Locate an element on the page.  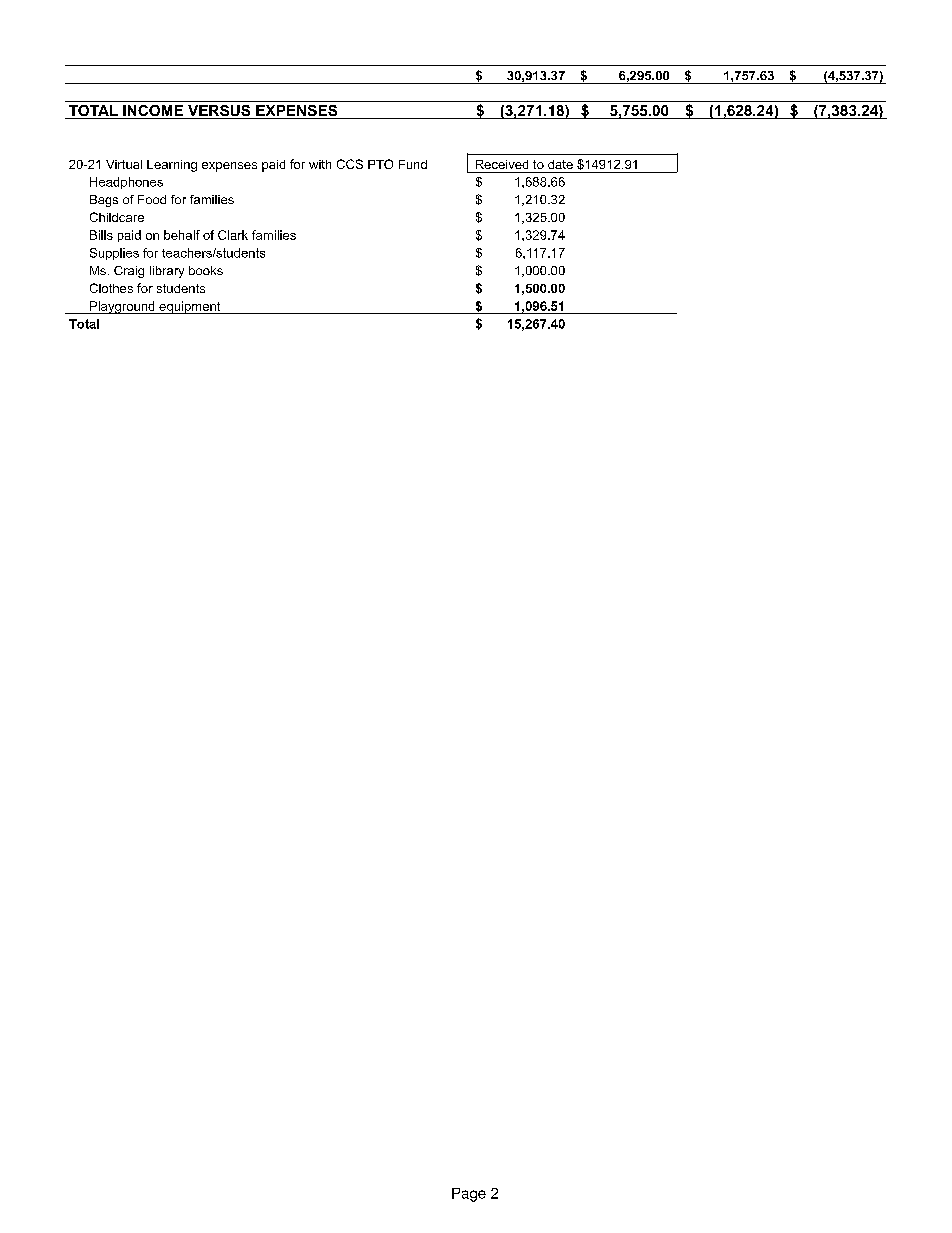
equipment is located at coordinates (190, 307).
